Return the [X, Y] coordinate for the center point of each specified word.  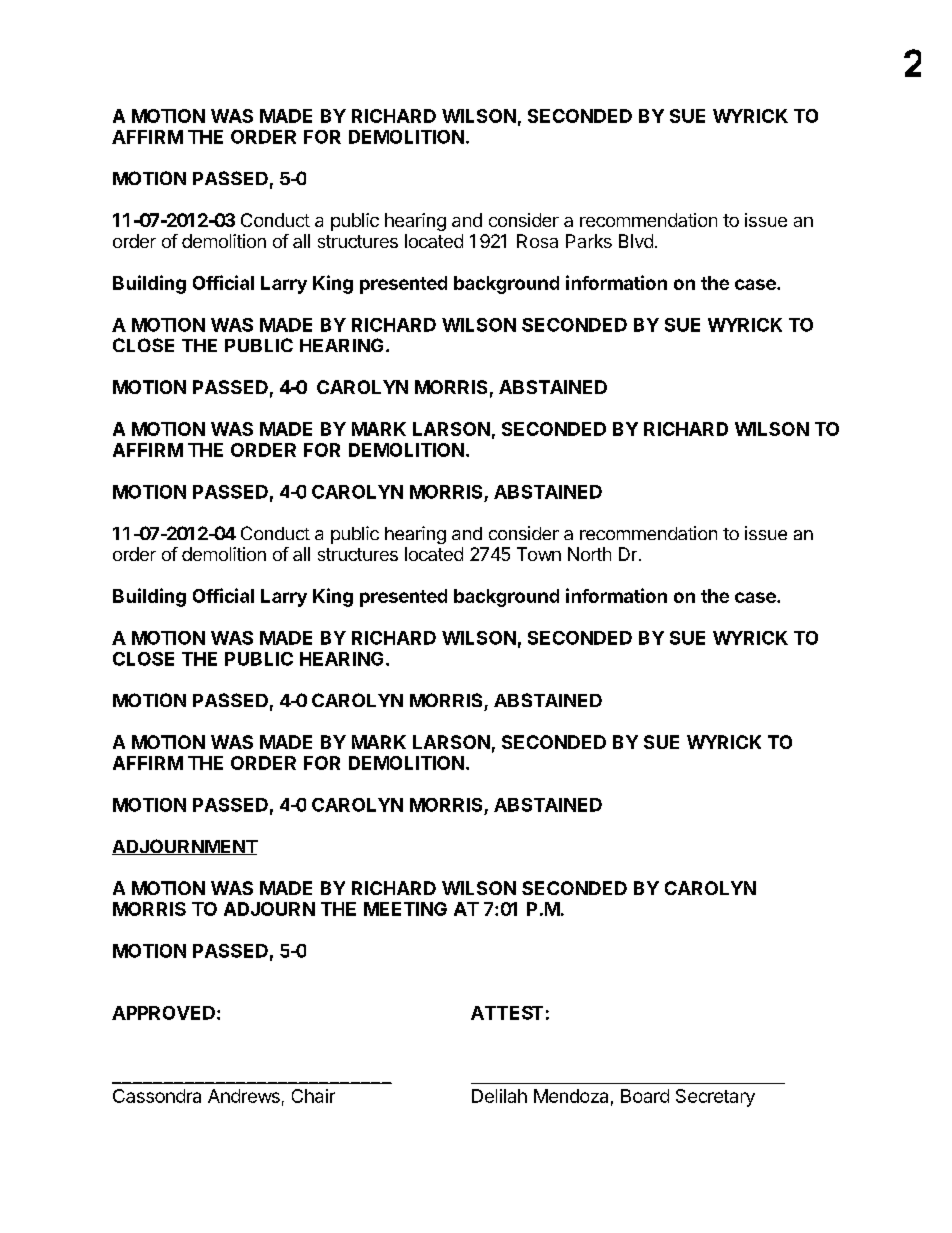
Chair [313, 1096]
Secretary [715, 1098]
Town [539, 554]
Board [645, 1096]
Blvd [636, 241]
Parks [589, 241]
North [589, 554]
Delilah [499, 1096]
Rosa [537, 241]
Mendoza [571, 1096]
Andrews [244, 1096]
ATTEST [507, 1013]
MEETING [405, 909]
